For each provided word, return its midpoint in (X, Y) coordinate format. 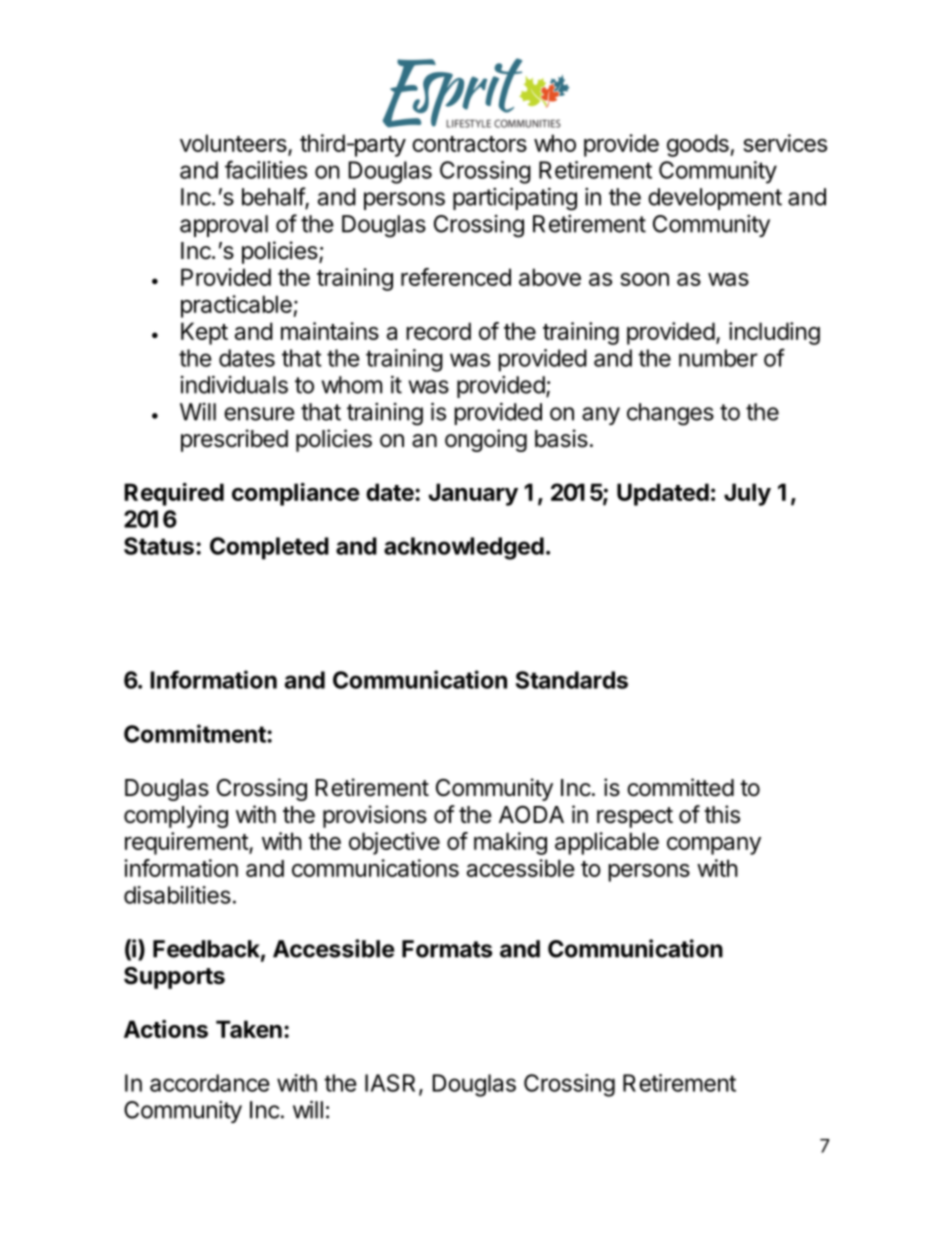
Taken (249, 1029)
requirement (187, 843)
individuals (234, 385)
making (510, 843)
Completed (269, 548)
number (718, 358)
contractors (469, 144)
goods (699, 145)
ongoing (486, 440)
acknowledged (464, 548)
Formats (447, 949)
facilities (266, 169)
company (714, 845)
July (747, 494)
